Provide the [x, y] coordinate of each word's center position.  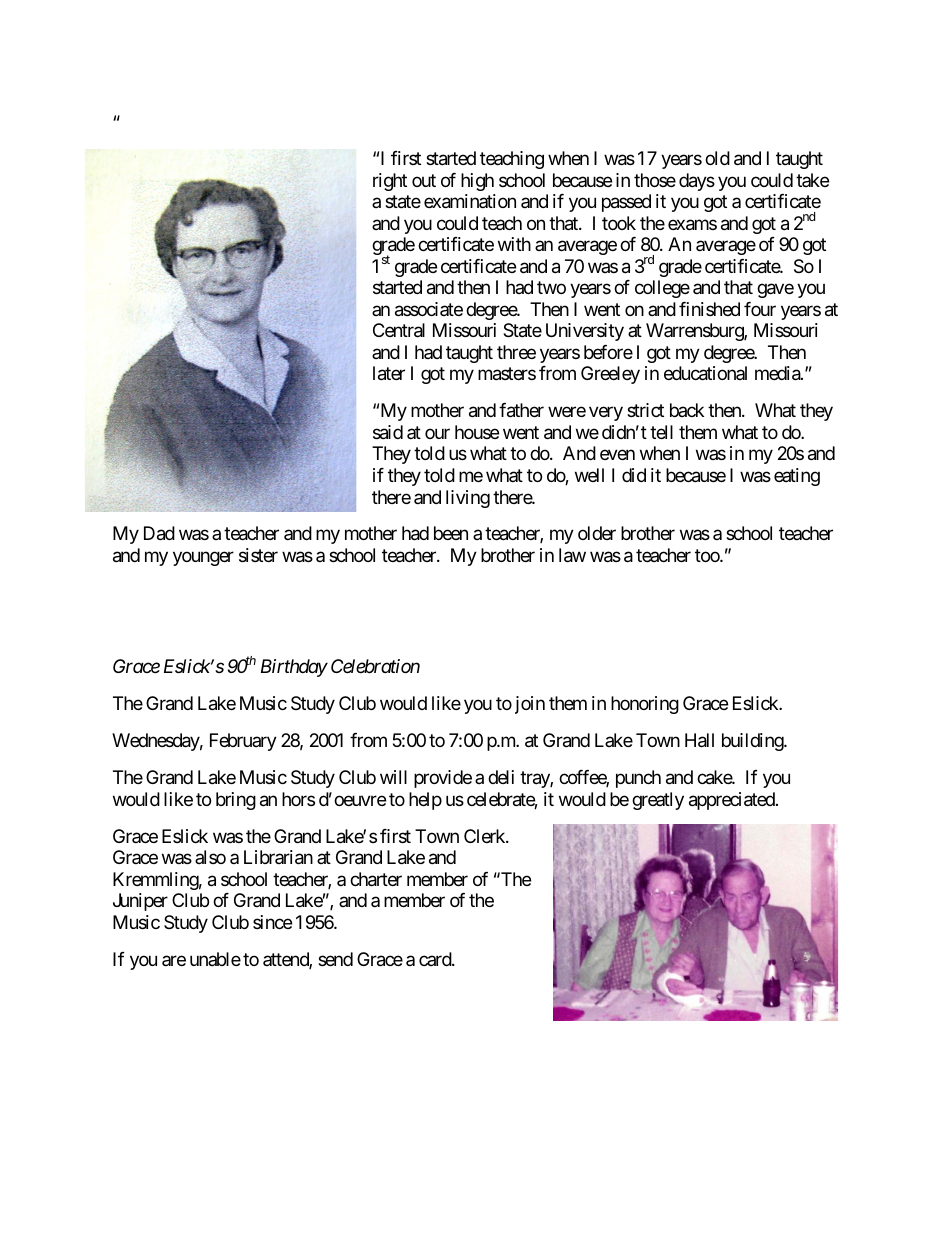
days [697, 182]
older [597, 533]
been [451, 533]
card [436, 959]
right [390, 182]
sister [258, 555]
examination [470, 201]
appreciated [733, 801]
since [272, 922]
